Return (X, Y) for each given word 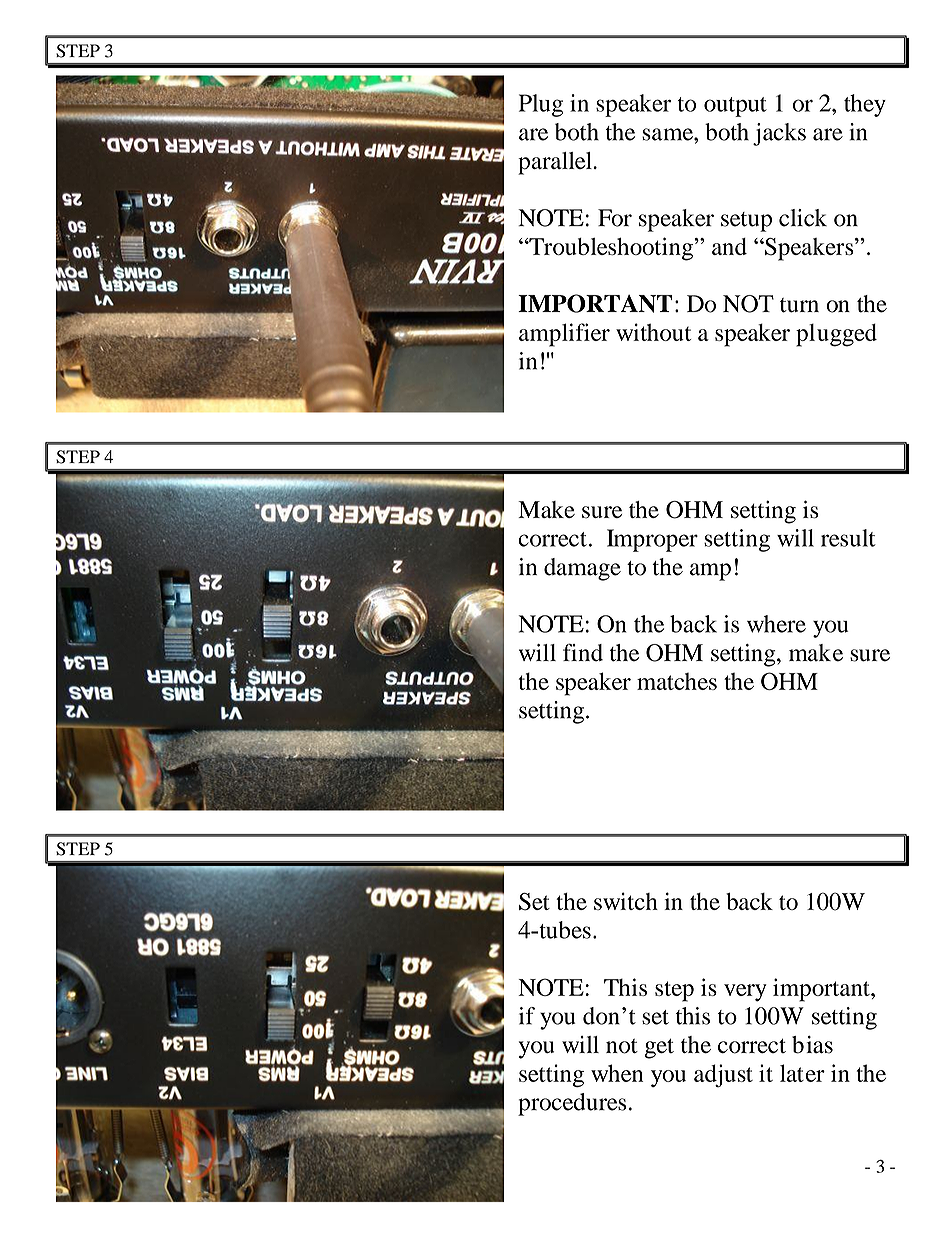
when (617, 1073)
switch (626, 901)
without (653, 332)
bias (812, 1045)
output (735, 107)
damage (582, 569)
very (745, 993)
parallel (556, 163)
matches (677, 681)
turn (799, 305)
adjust (723, 1075)
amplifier (564, 335)
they (865, 105)
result (848, 538)
